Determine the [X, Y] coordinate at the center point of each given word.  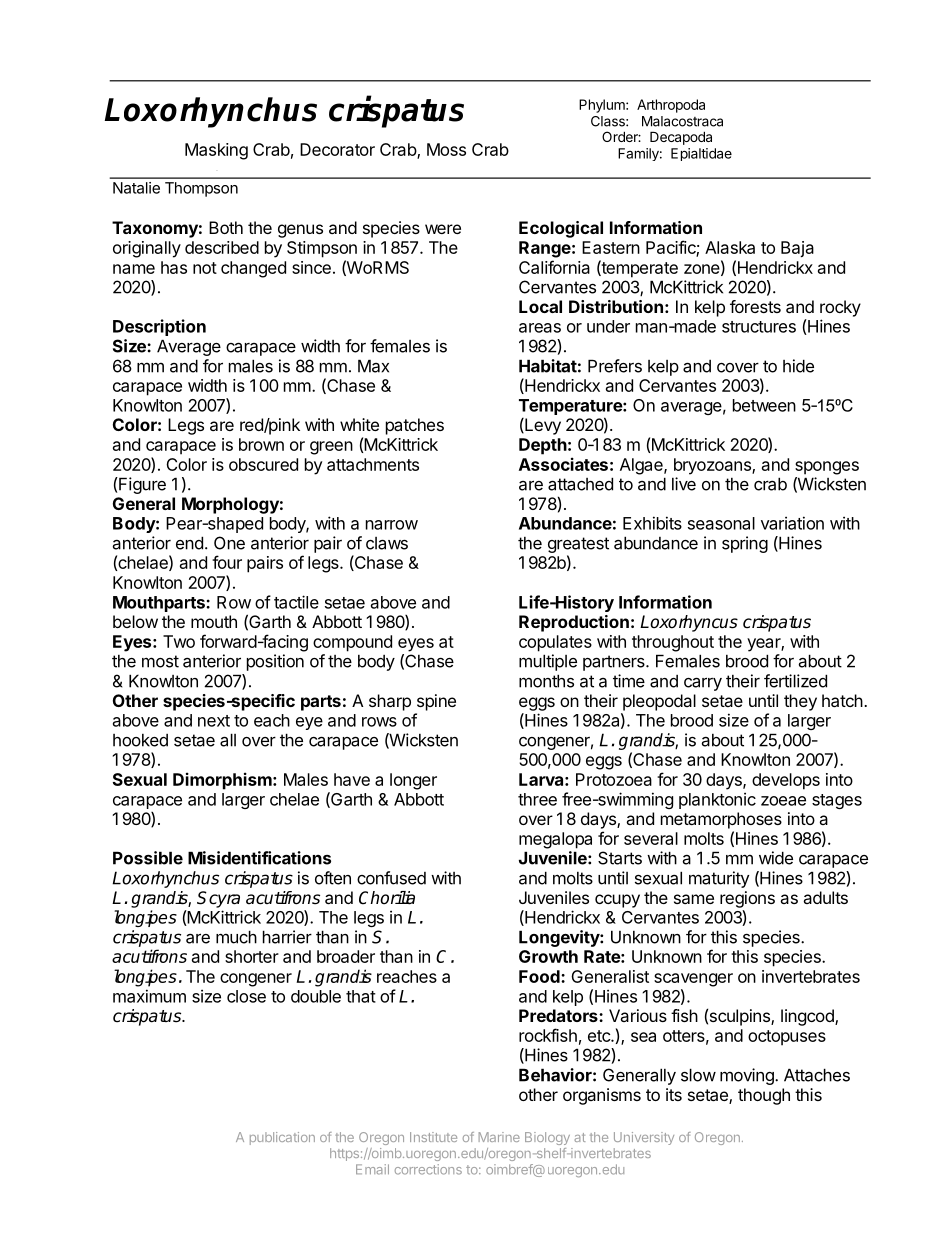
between [764, 405]
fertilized [795, 681]
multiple [548, 662]
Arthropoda [671, 106]
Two [179, 641]
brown [261, 444]
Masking [216, 151]
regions [747, 899]
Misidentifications [259, 858]
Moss [446, 149]
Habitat [548, 366]
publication [282, 1138]
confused [391, 878]
